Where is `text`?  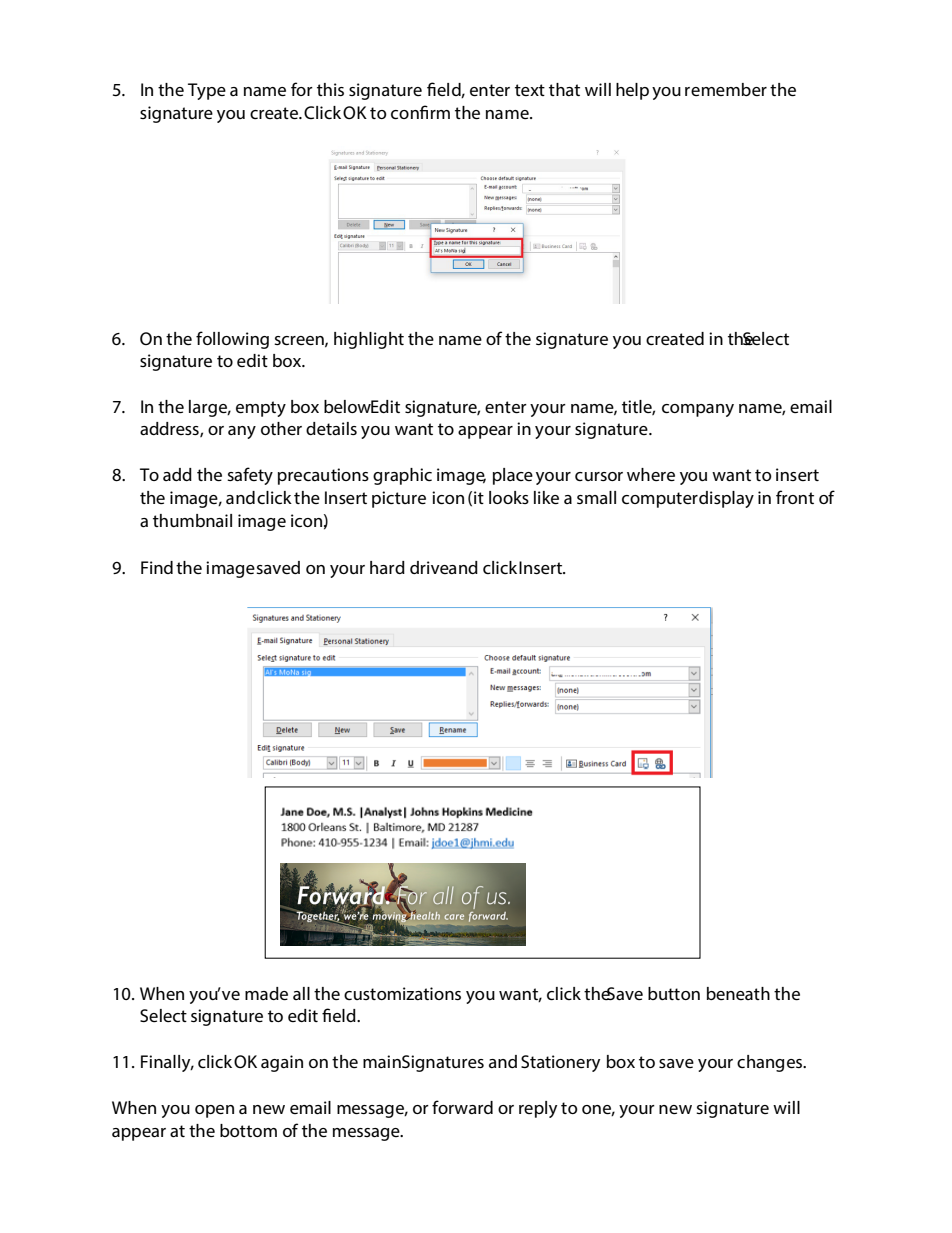 text is located at coordinates (530, 90).
